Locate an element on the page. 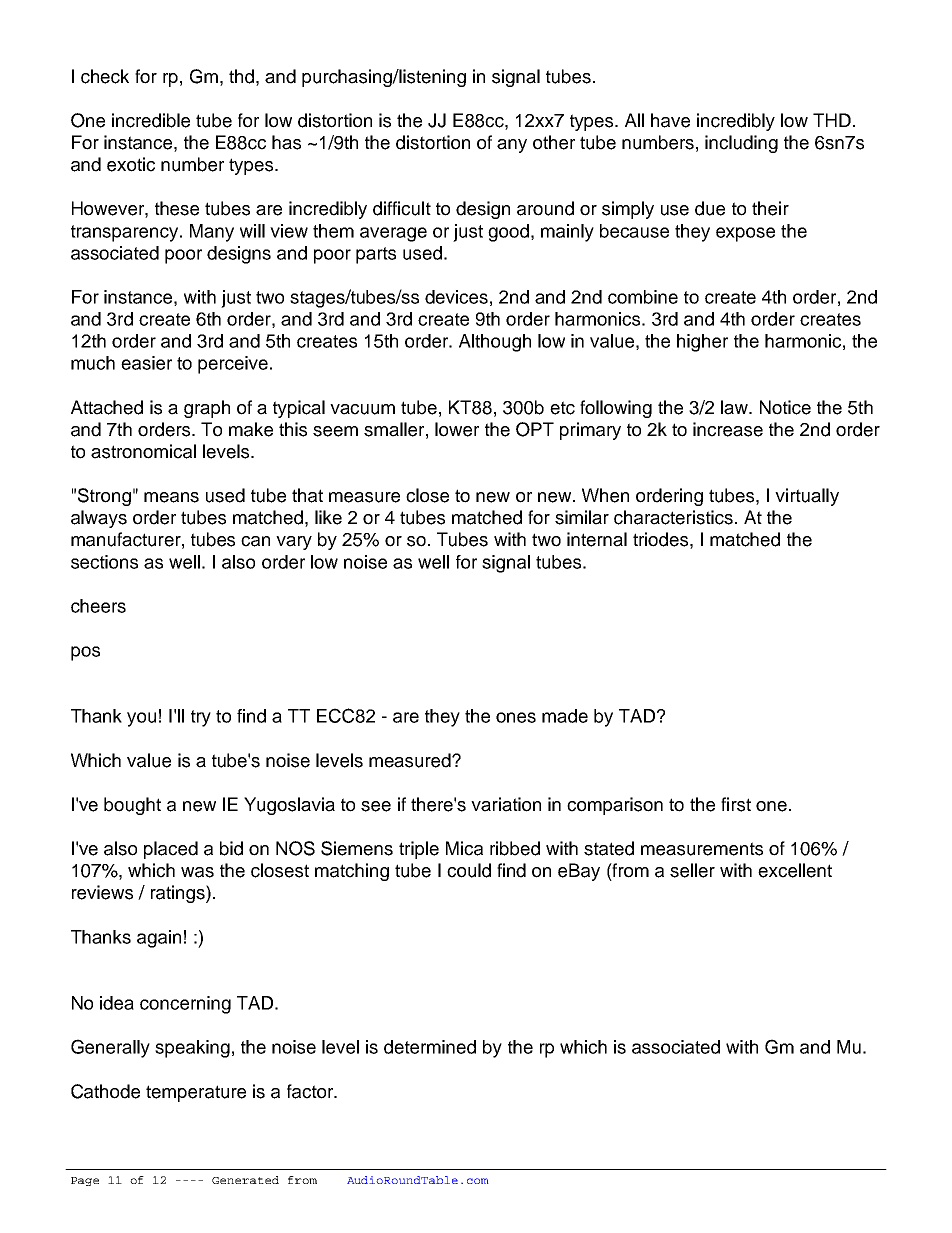 The image size is (952, 1233). lower is located at coordinates (457, 429).
